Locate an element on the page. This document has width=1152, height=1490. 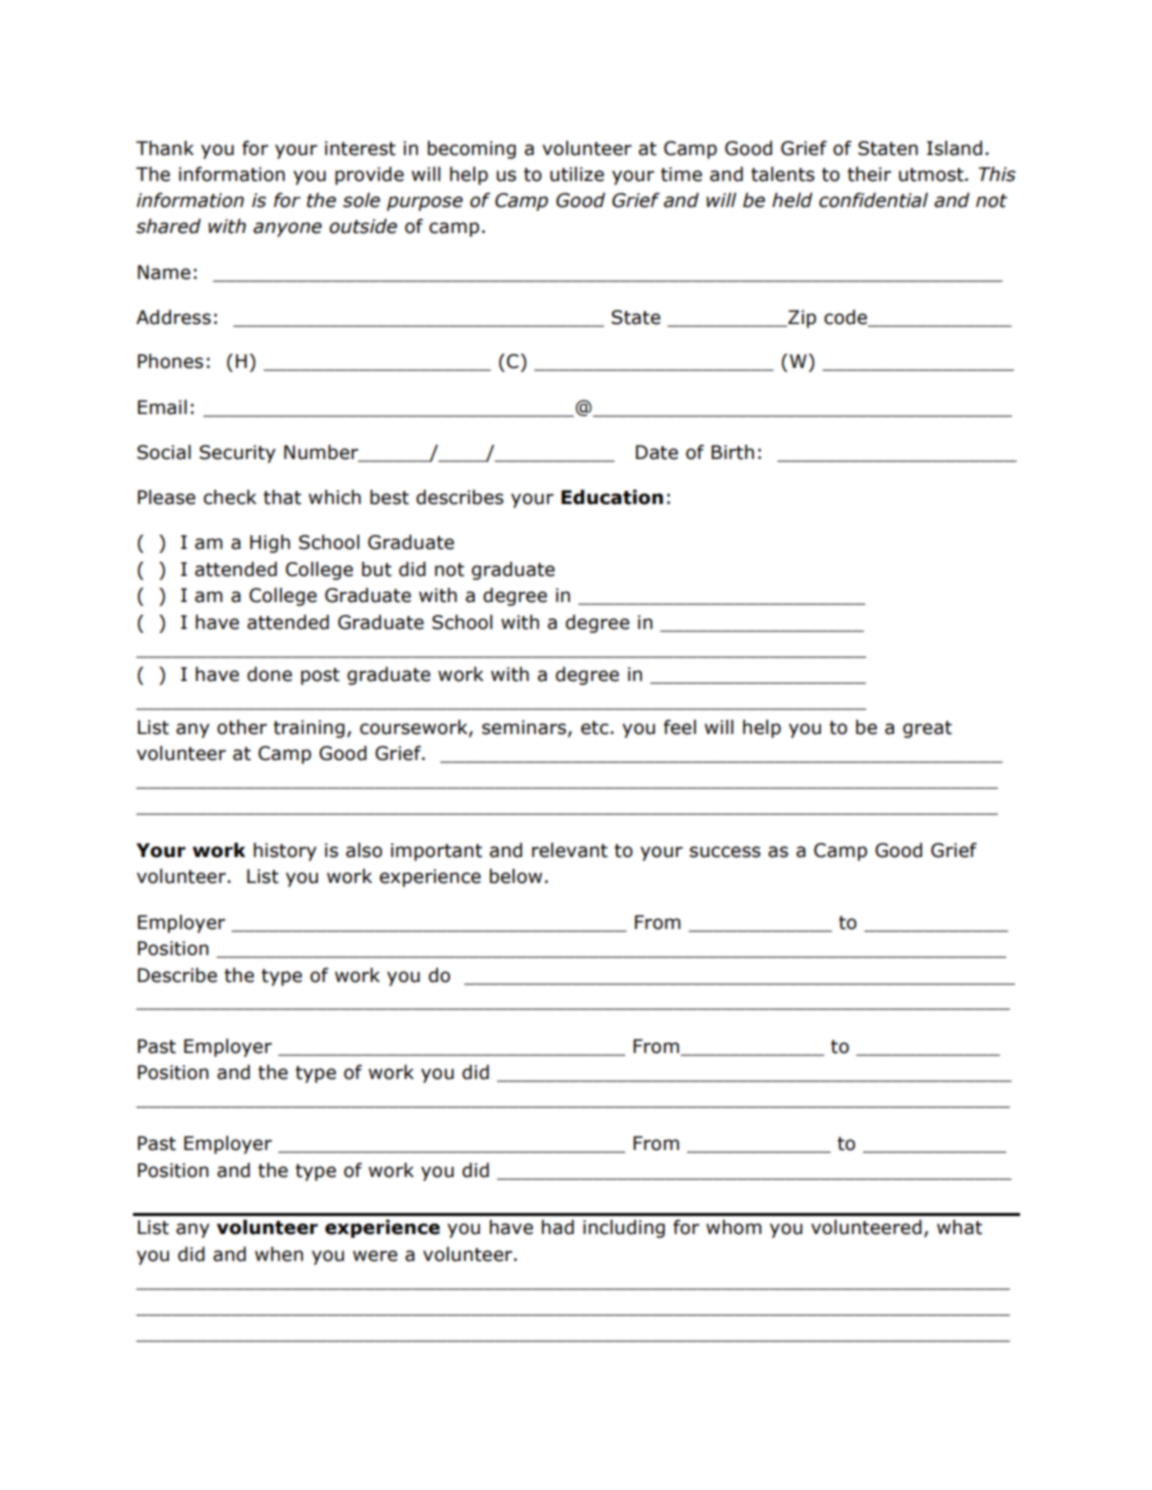
Birth is located at coordinates (732, 452).
